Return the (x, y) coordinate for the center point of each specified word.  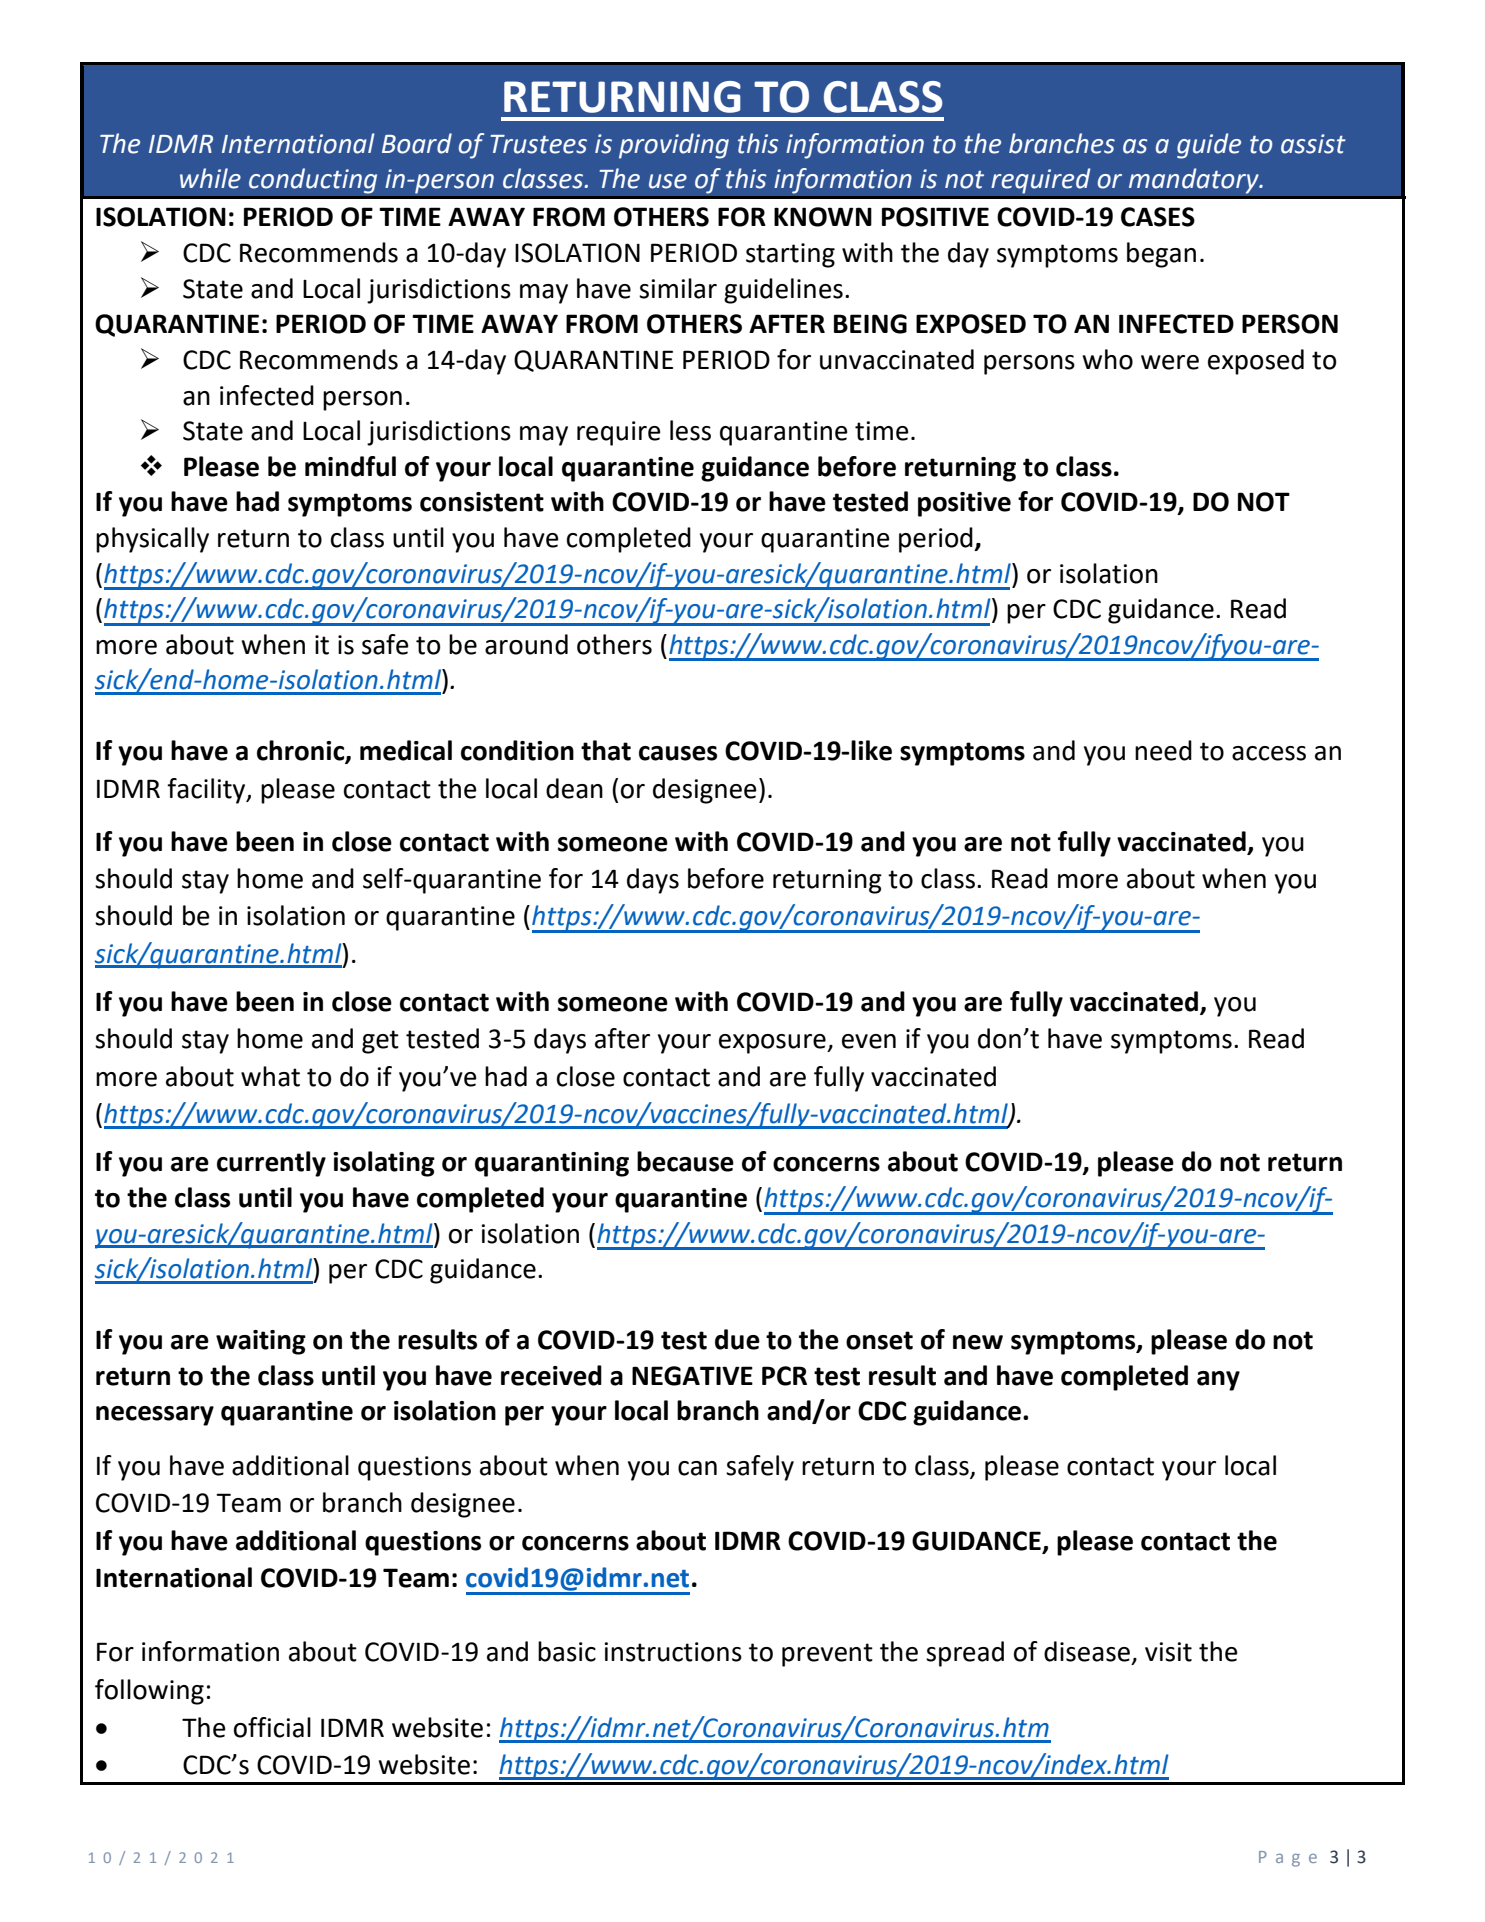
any (1218, 1381)
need (1163, 750)
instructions (673, 1652)
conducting (313, 181)
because (685, 1161)
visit (1168, 1652)
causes (678, 753)
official (272, 1727)
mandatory (1194, 181)
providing (674, 146)
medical (406, 750)
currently (271, 1164)
